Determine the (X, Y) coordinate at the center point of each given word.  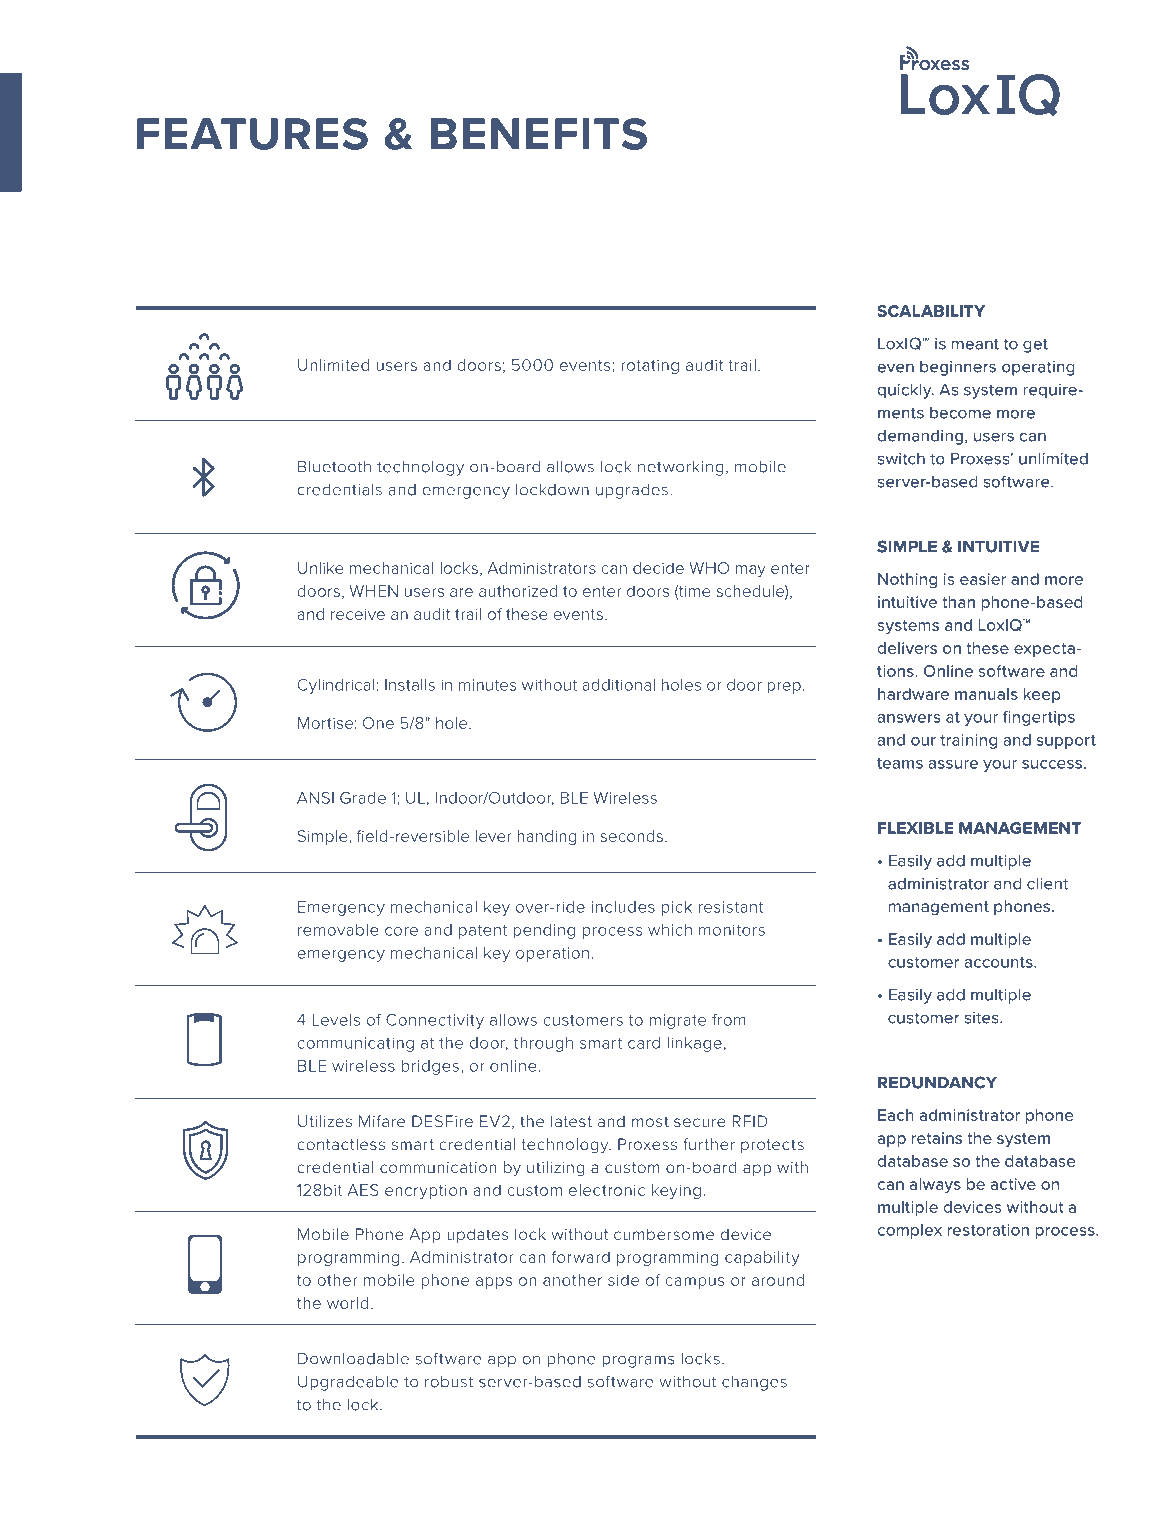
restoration (988, 1230)
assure (953, 764)
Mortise (325, 723)
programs (638, 1361)
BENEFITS (539, 134)
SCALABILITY (931, 311)
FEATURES (252, 134)
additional (619, 685)
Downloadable (353, 1358)
